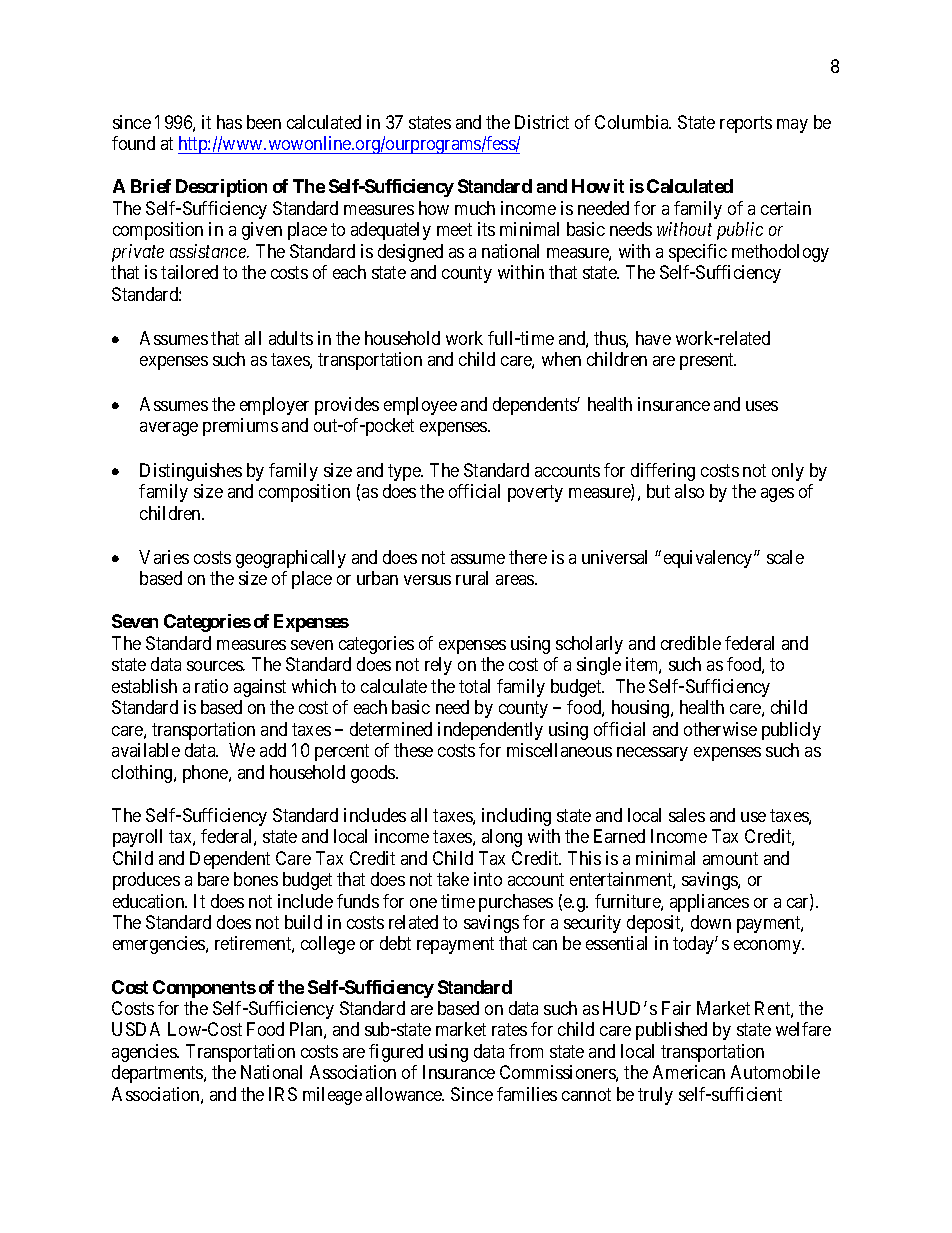 The width and height of the document is (952, 1233). Describe the element at coordinates (158, 1074) in the document. I see `departments` at that location.
